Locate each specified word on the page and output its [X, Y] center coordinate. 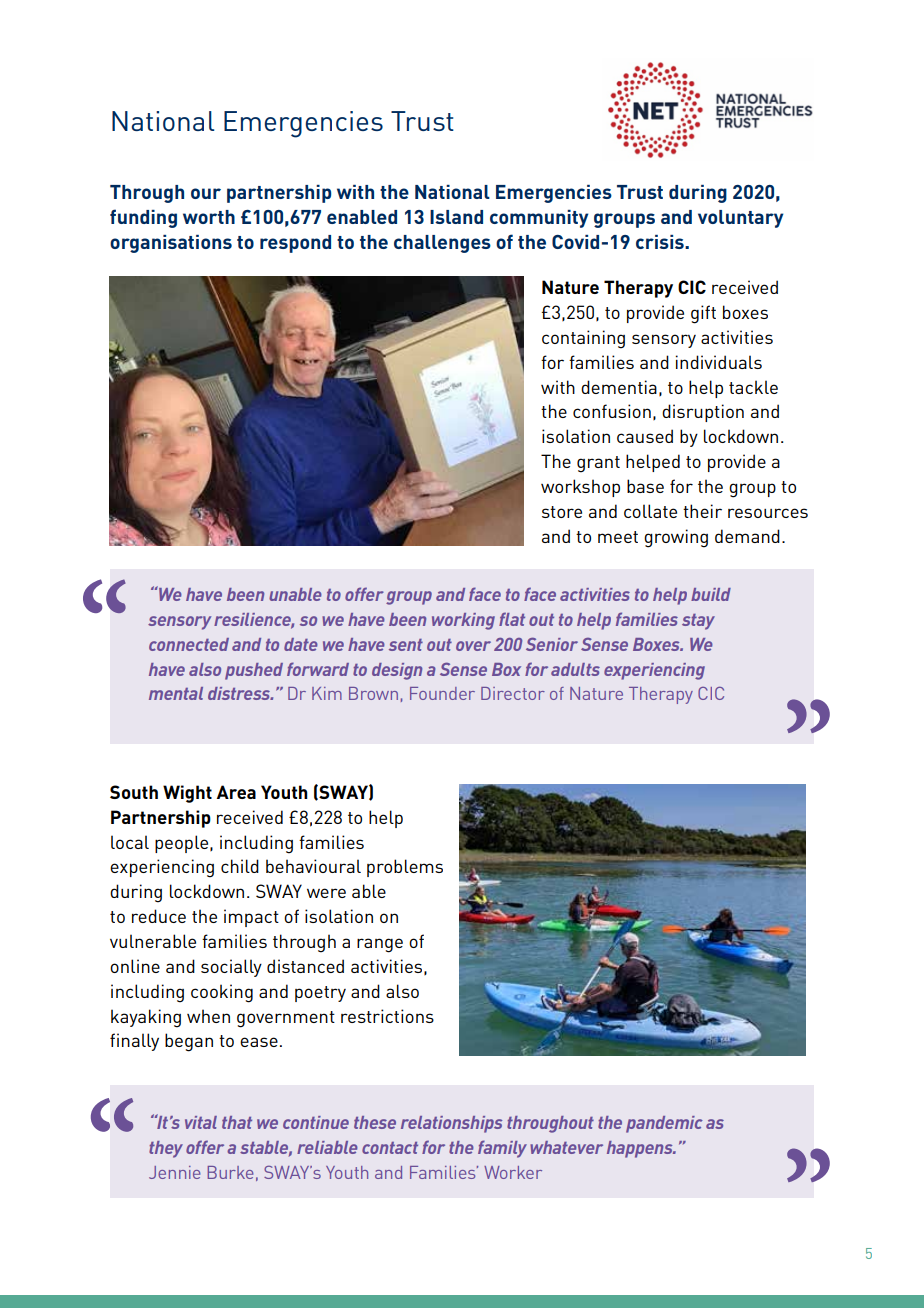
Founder [442, 693]
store [562, 512]
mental [176, 693]
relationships [451, 1124]
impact [251, 918]
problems [405, 868]
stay [698, 622]
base [645, 486]
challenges [442, 244]
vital [201, 1122]
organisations [171, 244]
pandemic [664, 1124]
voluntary [740, 219]
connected [189, 644]
